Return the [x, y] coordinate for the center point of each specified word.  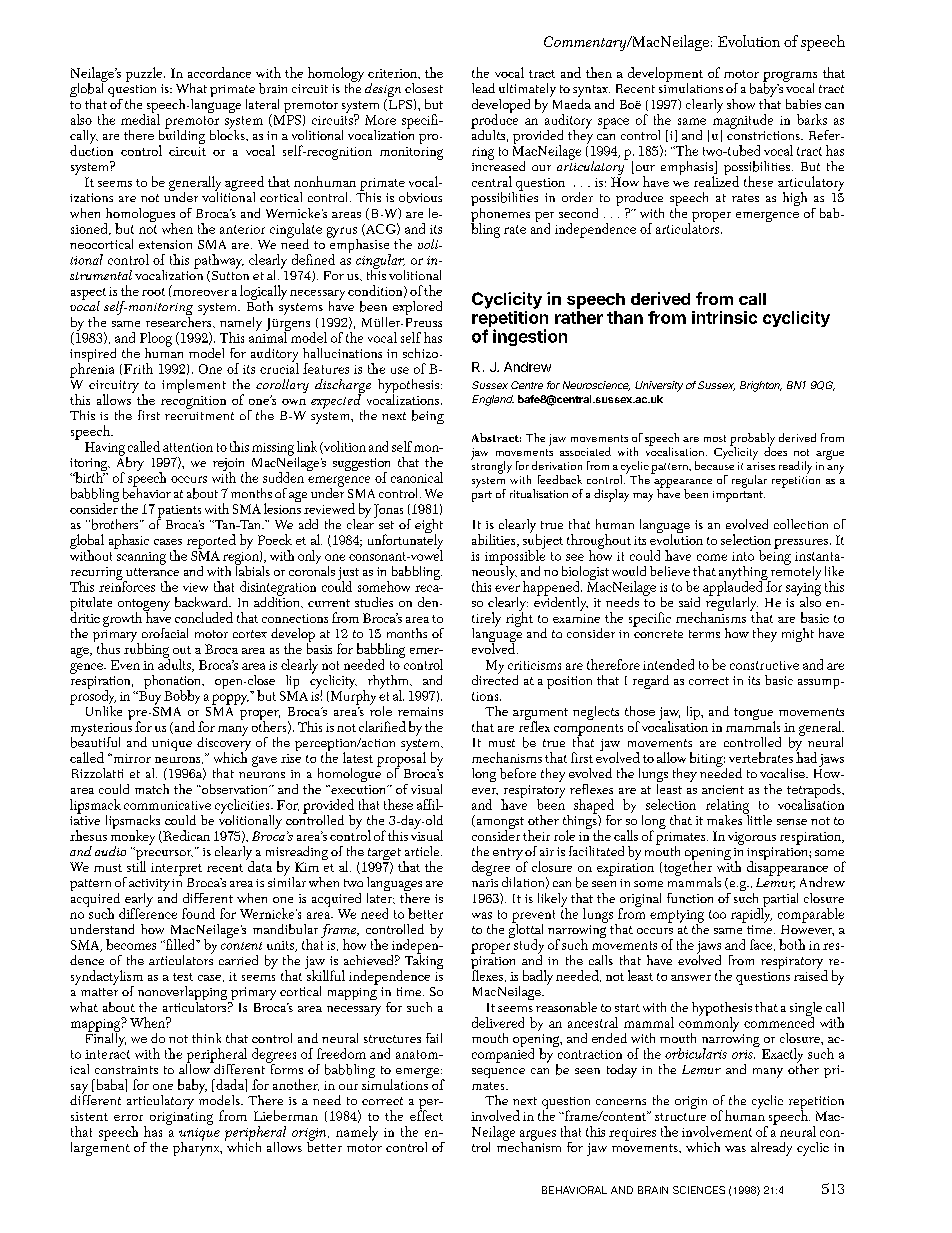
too [717, 914]
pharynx [197, 1147]
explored [417, 308]
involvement [717, 1131]
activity [149, 886]
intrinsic [724, 317]
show [741, 104]
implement [194, 386]
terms [704, 634]
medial [140, 118]
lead [483, 88]
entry [509, 855]
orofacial [165, 633]
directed [495, 678]
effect [426, 1114]
